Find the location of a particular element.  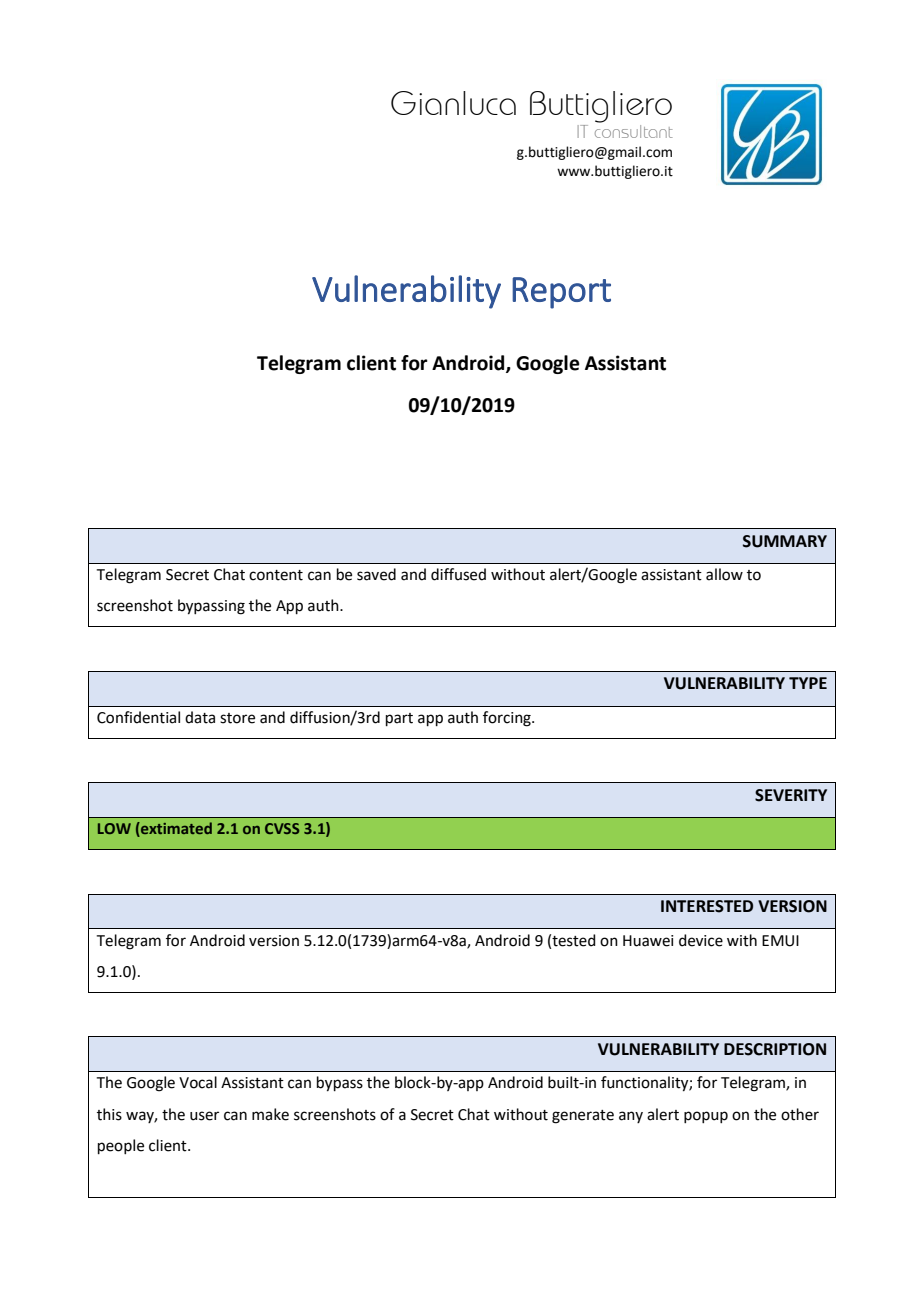

CVSS is located at coordinates (282, 828).
